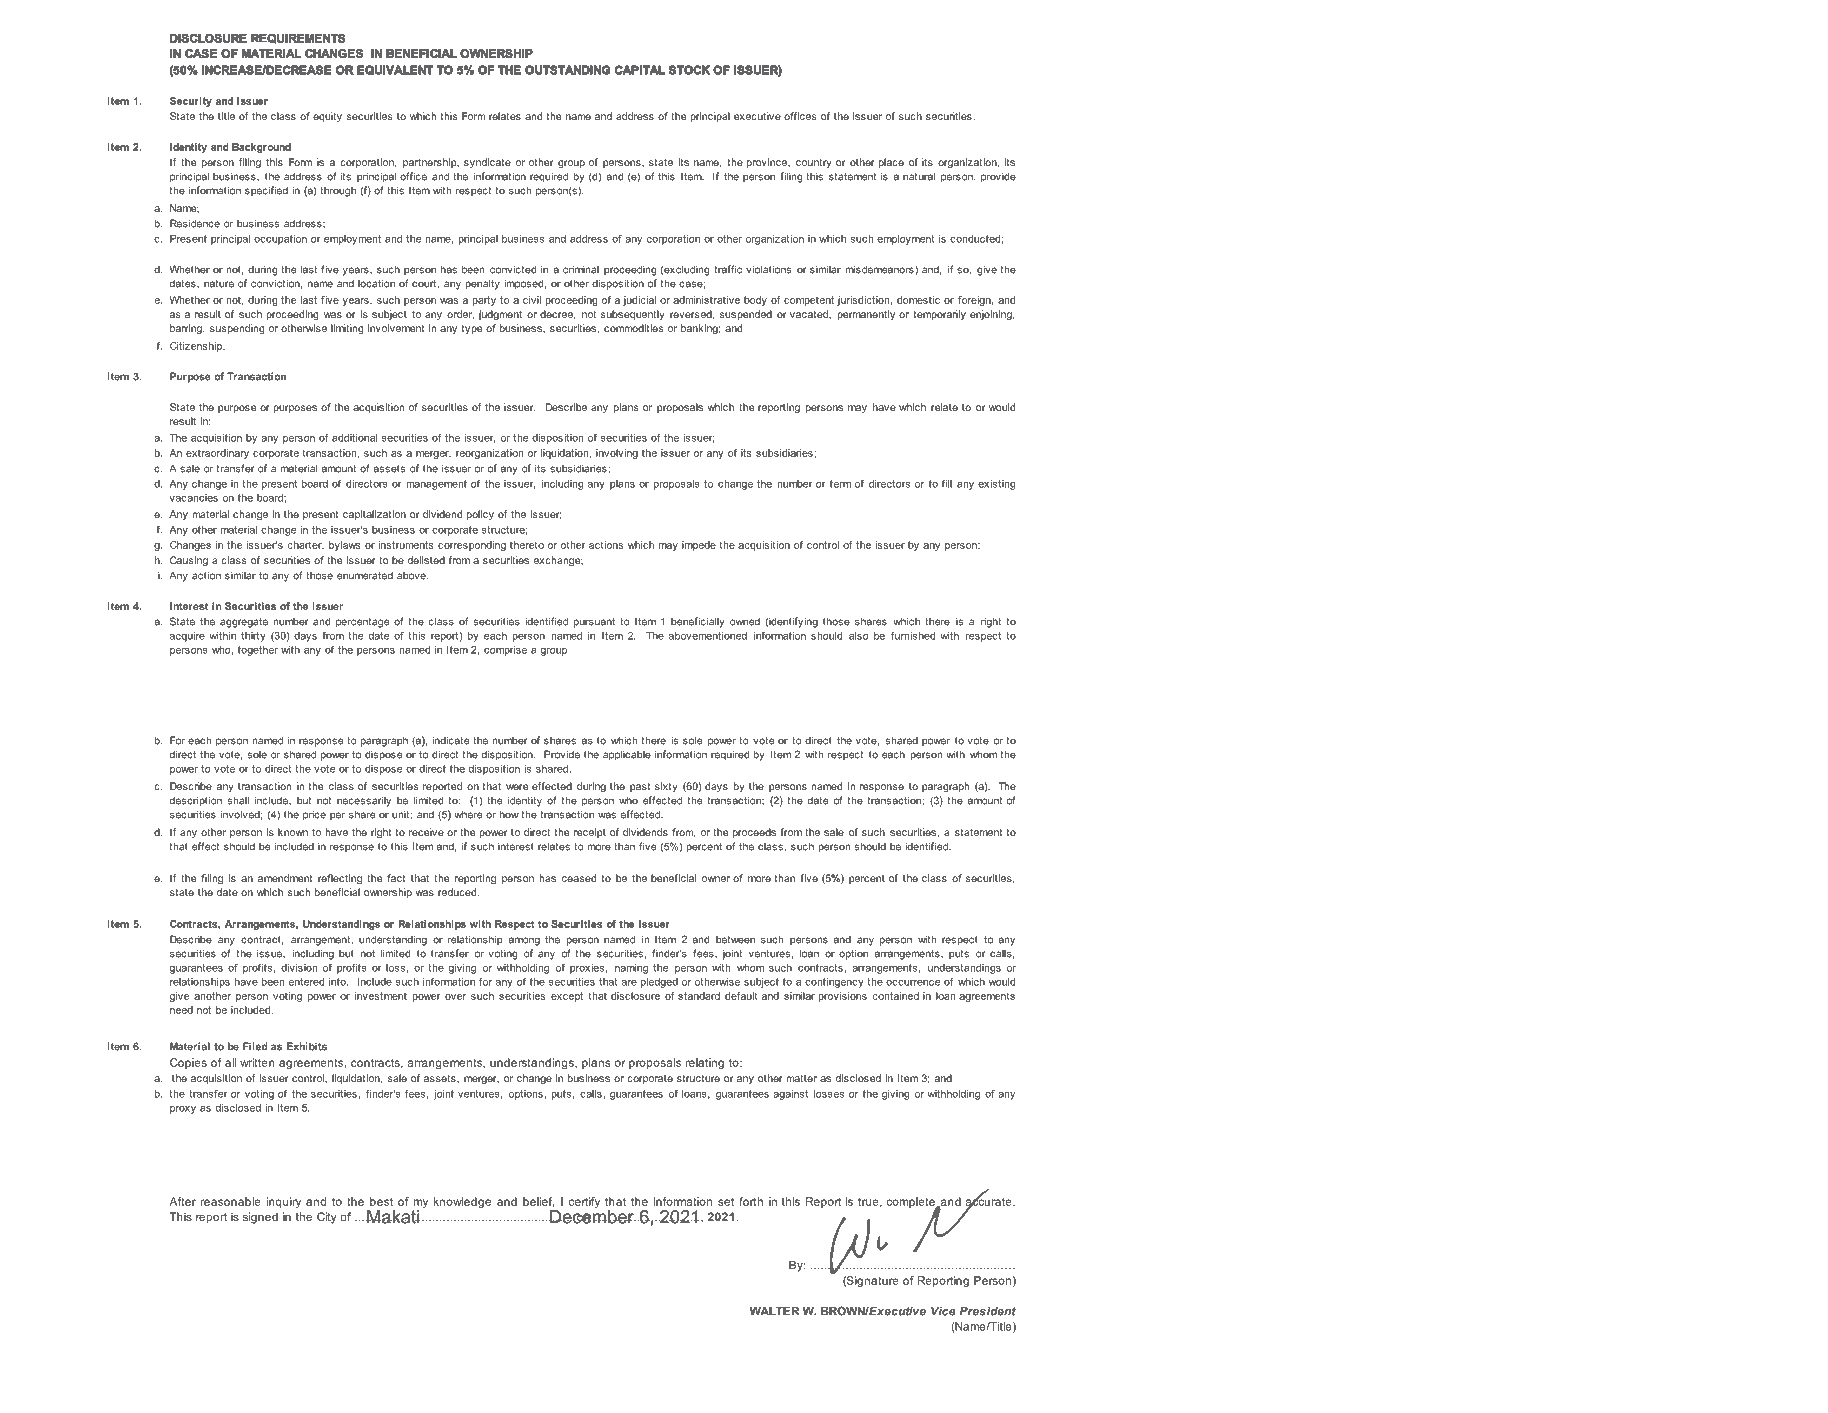 This document has width=1828, height=1413. What do you see at coordinates (594, 623) in the document?
I see `pursuant` at bounding box center [594, 623].
